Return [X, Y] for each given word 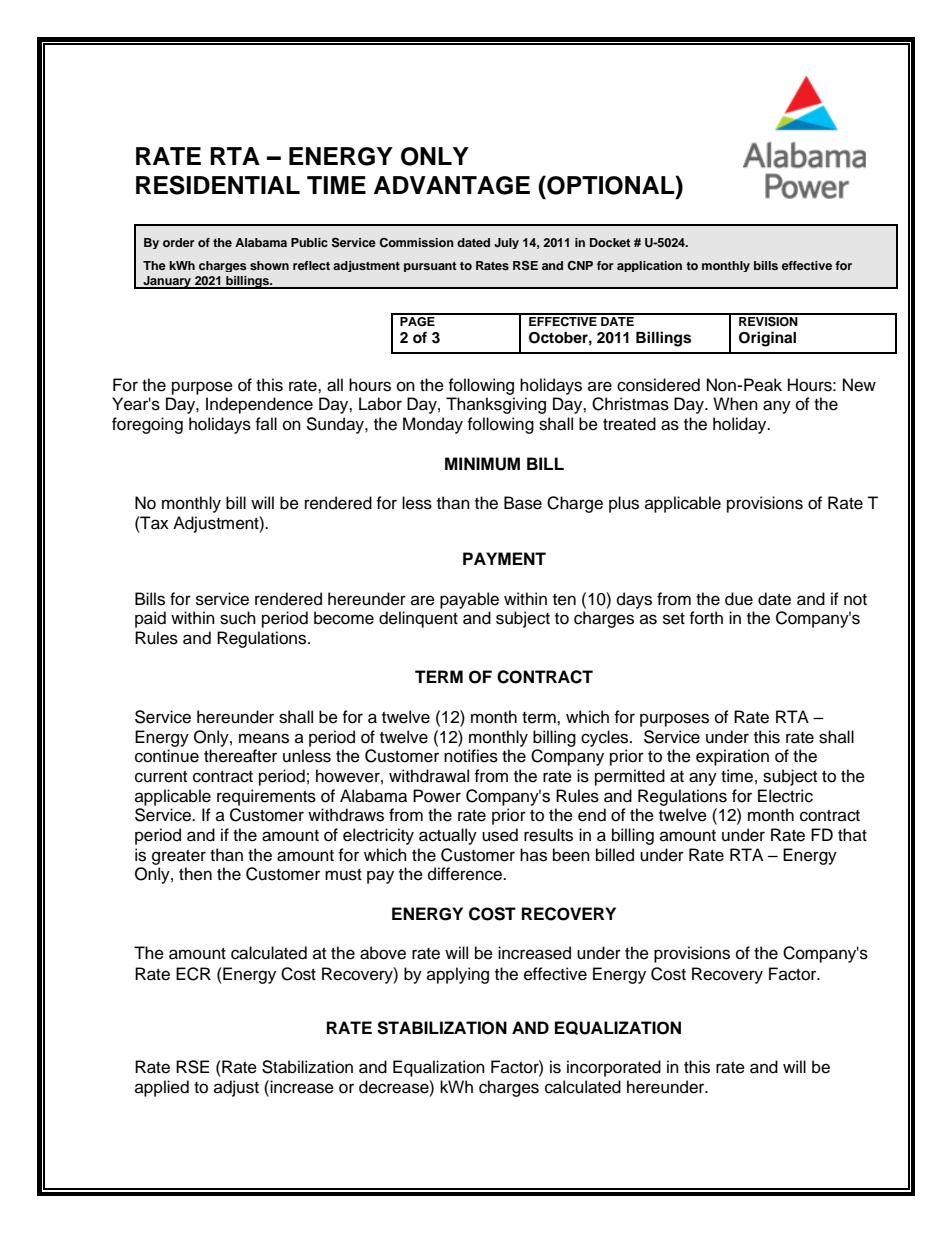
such [238, 618]
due [739, 599]
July [506, 243]
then [195, 874]
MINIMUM [482, 464]
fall [266, 423]
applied [162, 1088]
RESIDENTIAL [218, 185]
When [735, 404]
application [649, 266]
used [500, 835]
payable [469, 600]
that [852, 834]
